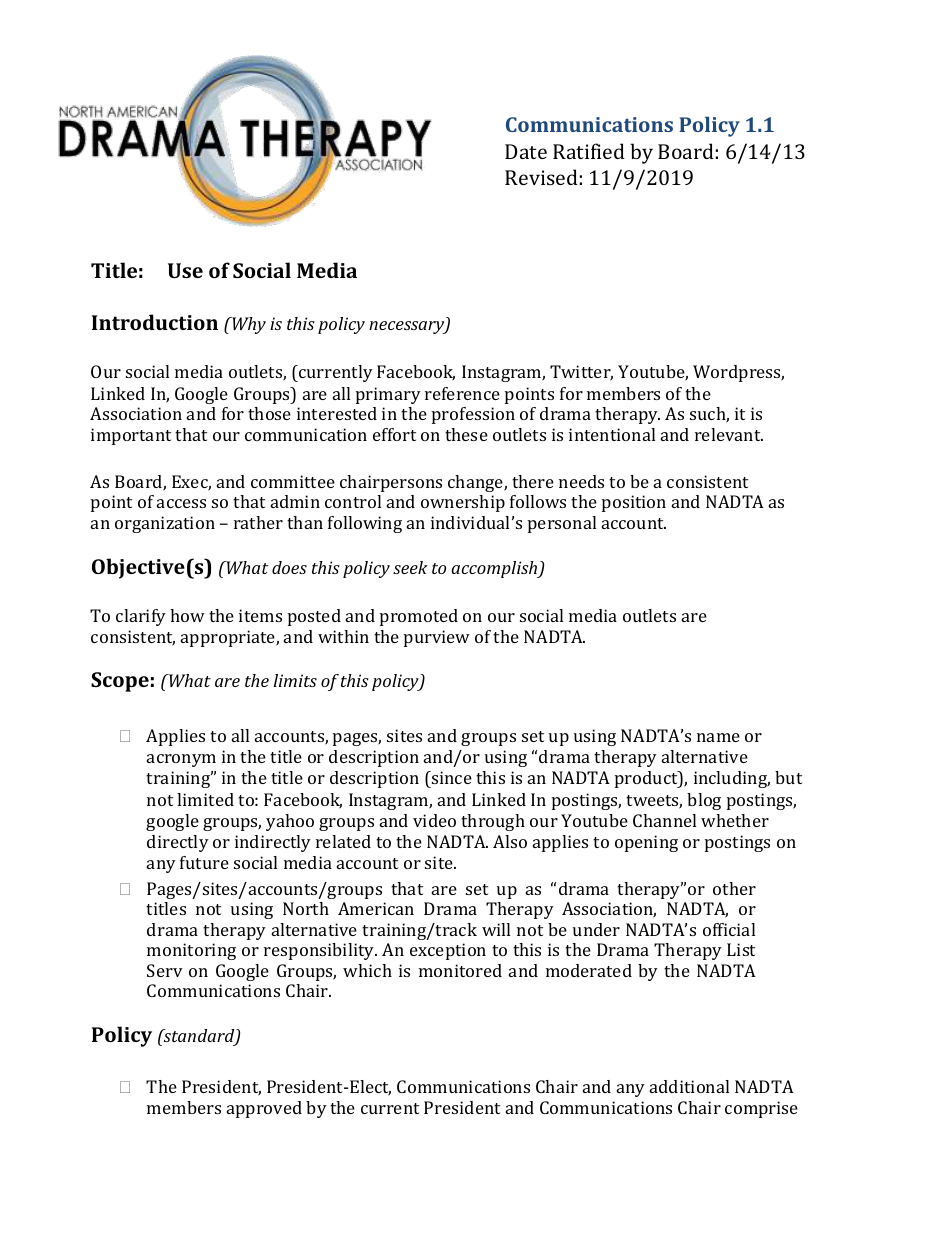 The image size is (952, 1233). What do you see at coordinates (460, 970) in the document?
I see `monitored` at bounding box center [460, 970].
